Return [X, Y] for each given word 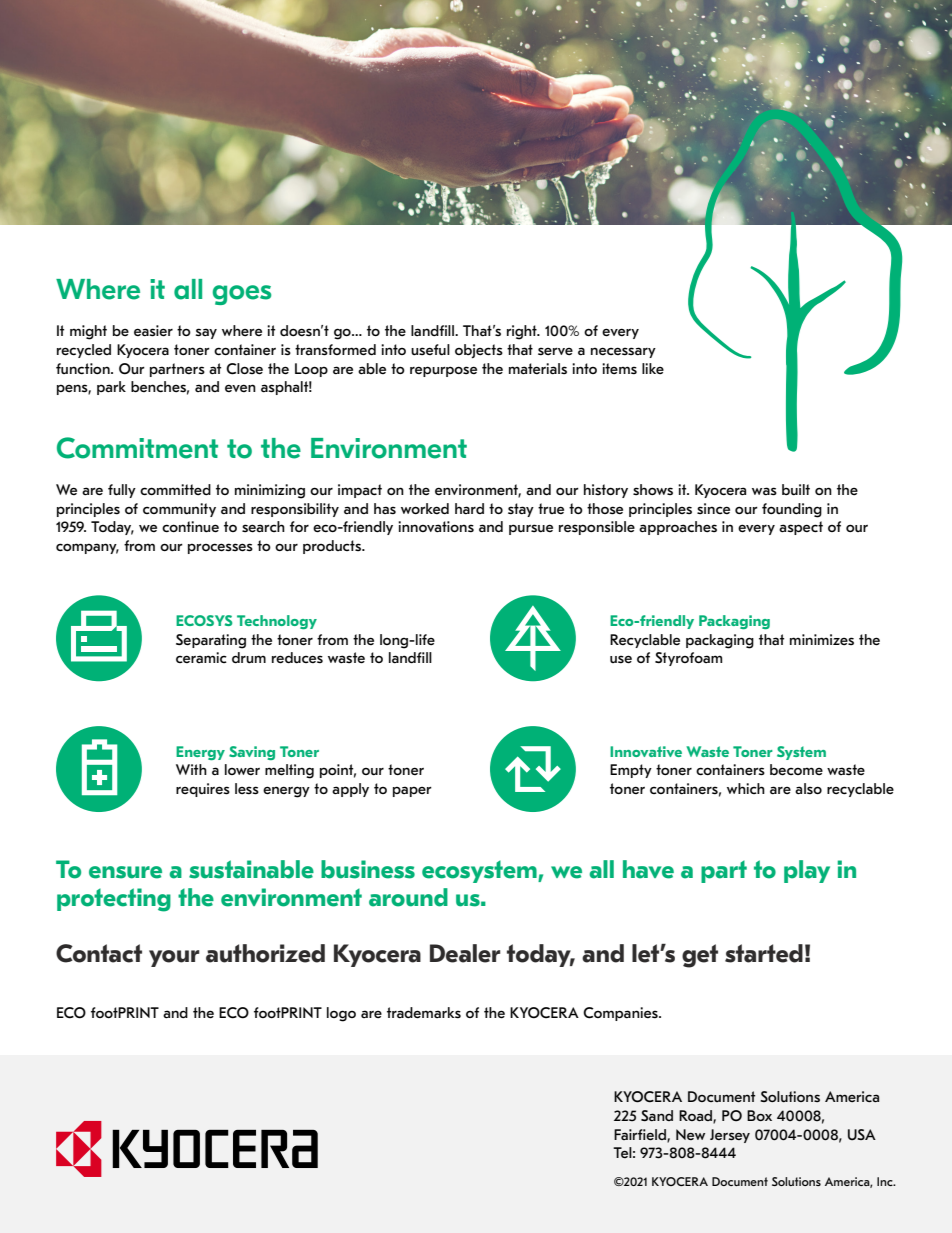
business [368, 869]
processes [220, 548]
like [653, 368]
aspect [801, 528]
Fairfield [641, 1135]
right [523, 332]
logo [341, 1014]
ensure [125, 872]
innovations [436, 526]
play [807, 871]
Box [759, 1115]
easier [153, 331]
